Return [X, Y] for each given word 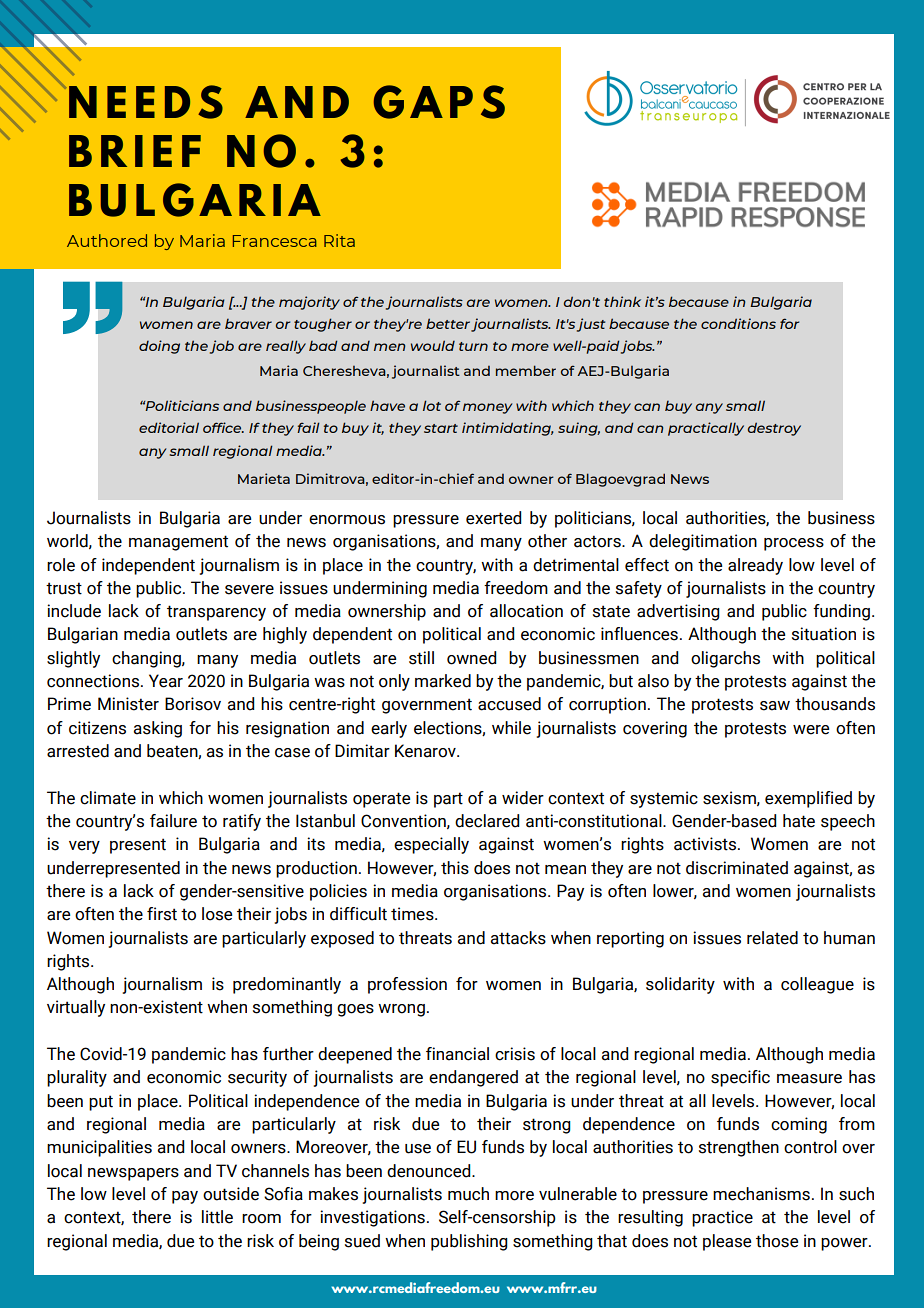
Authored [107, 240]
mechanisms [761, 1194]
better [448, 323]
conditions [738, 323]
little [217, 1217]
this [455, 868]
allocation [526, 611]
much [468, 1194]
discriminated [737, 868]
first [162, 914]
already [755, 566]
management [178, 543]
